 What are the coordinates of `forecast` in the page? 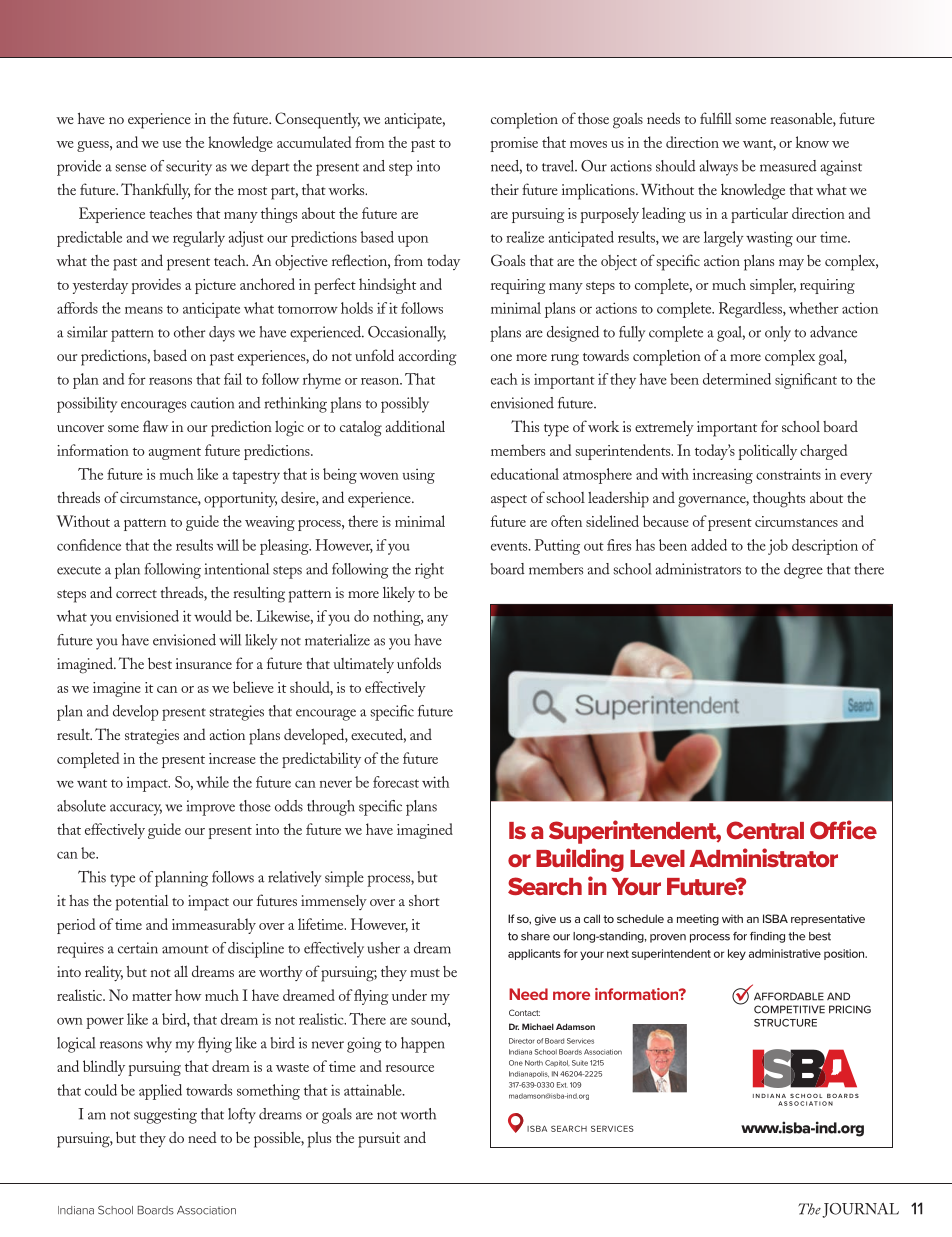 It's located at (396, 782).
